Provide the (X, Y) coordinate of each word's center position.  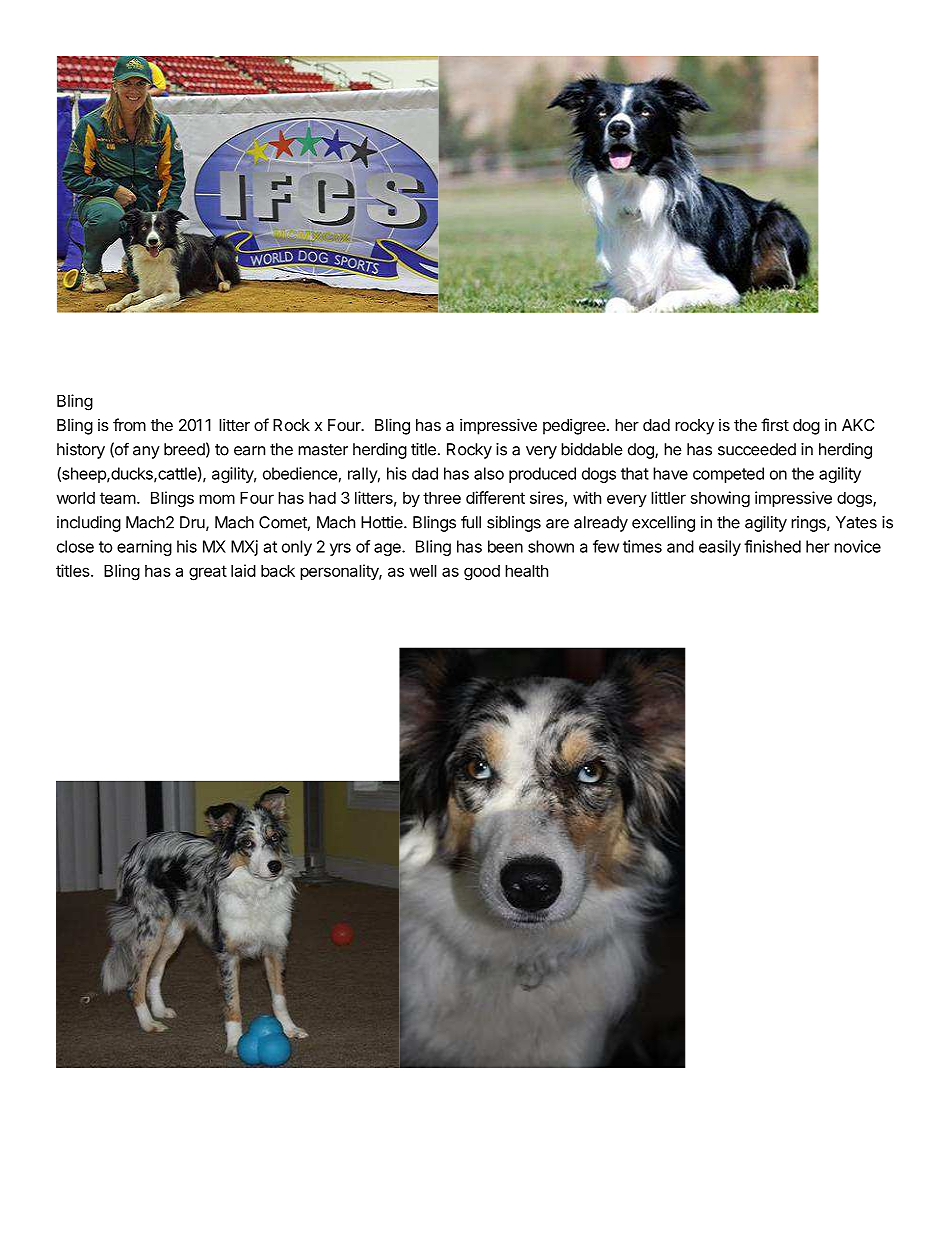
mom (217, 499)
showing (720, 499)
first (775, 424)
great (208, 573)
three (442, 497)
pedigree (574, 426)
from (129, 424)
